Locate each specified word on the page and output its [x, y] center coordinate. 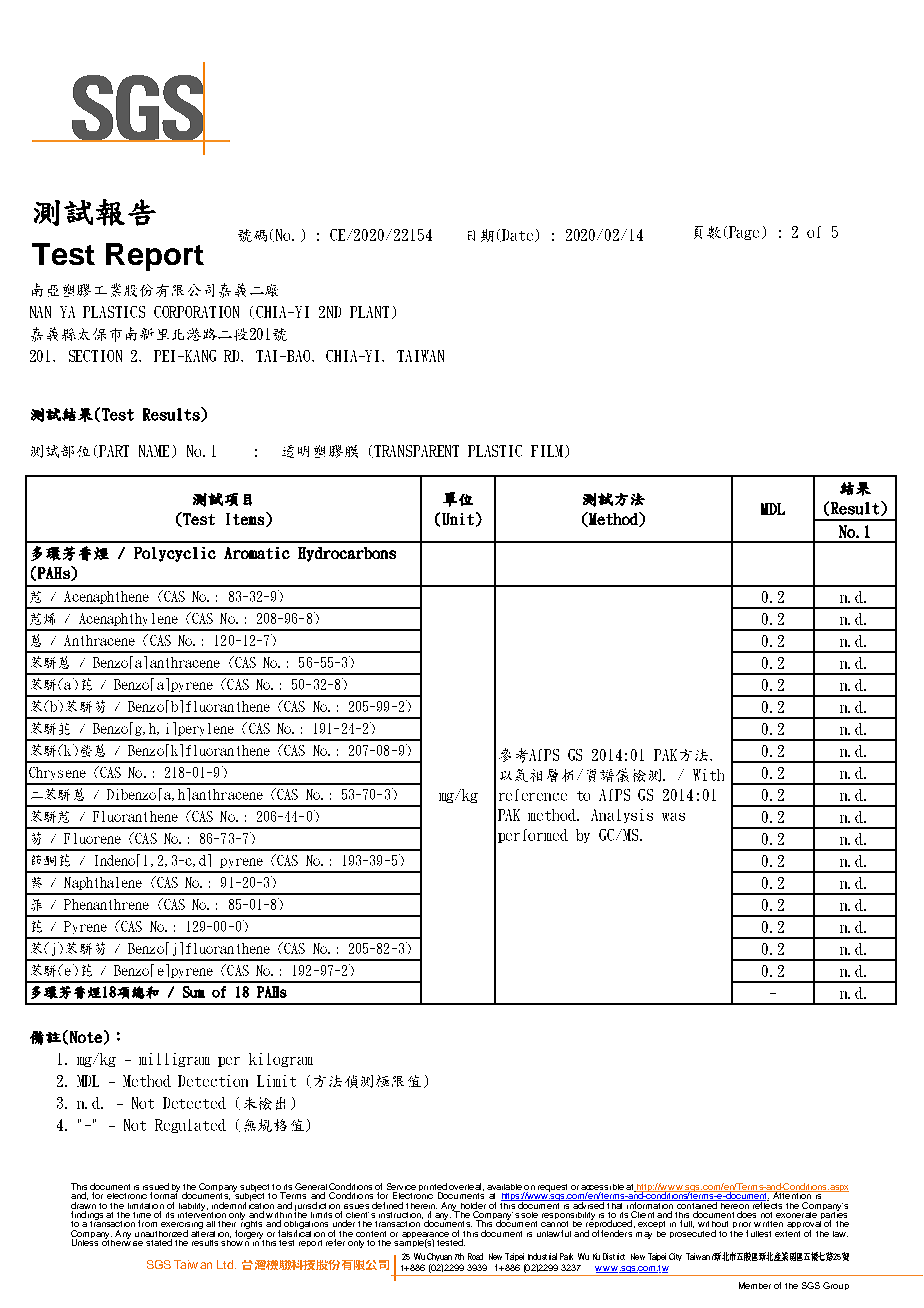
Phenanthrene [106, 904]
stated [159, 1242]
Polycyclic [175, 554]
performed [533, 836]
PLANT [369, 312]
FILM [547, 451]
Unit [458, 519]
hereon [734, 1204]
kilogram [281, 1060]
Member [755, 1285]
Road [475, 1256]
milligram [174, 1060]
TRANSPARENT [416, 451]
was [673, 817]
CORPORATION [196, 312]
